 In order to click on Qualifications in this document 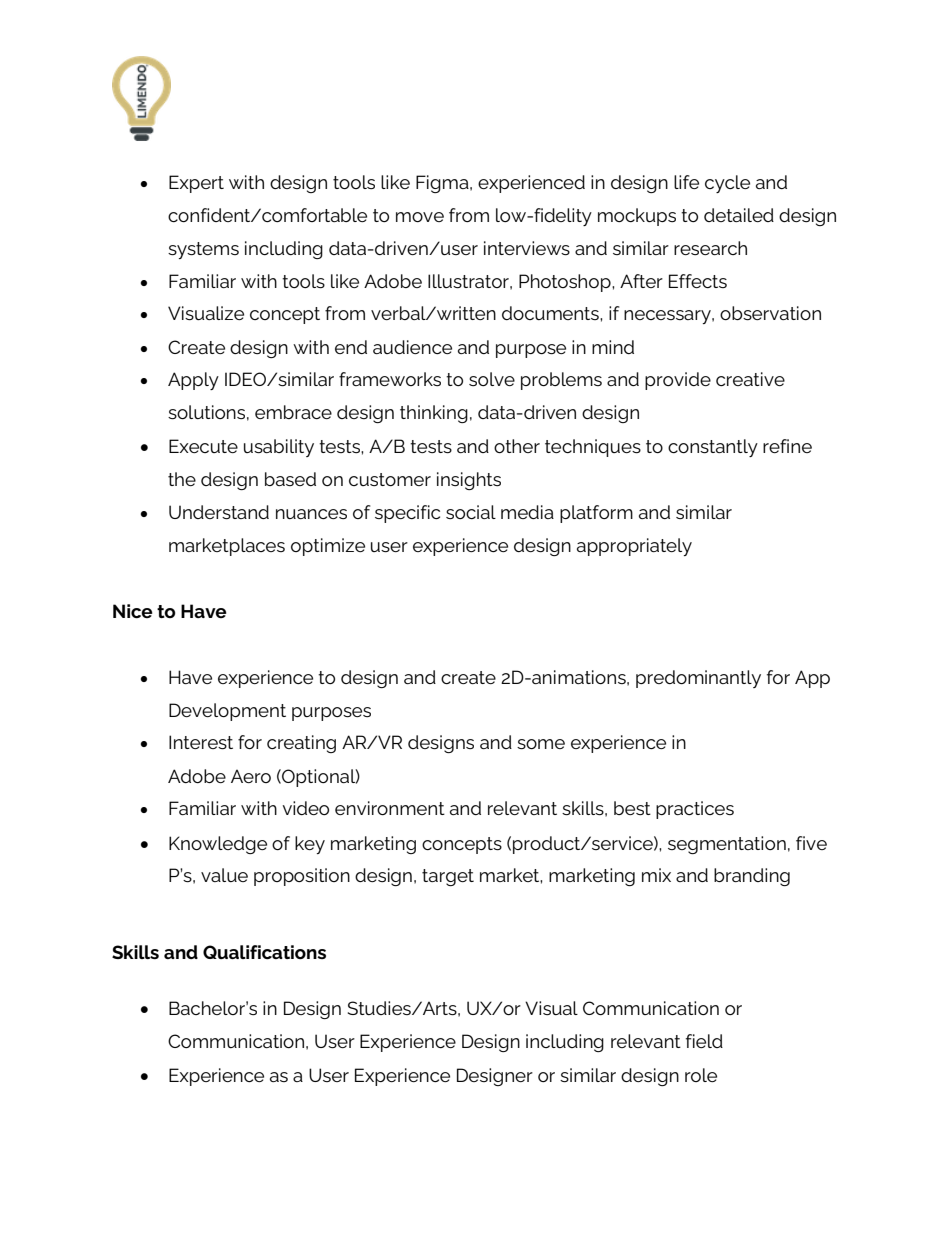, I will do `click(264, 952)`.
